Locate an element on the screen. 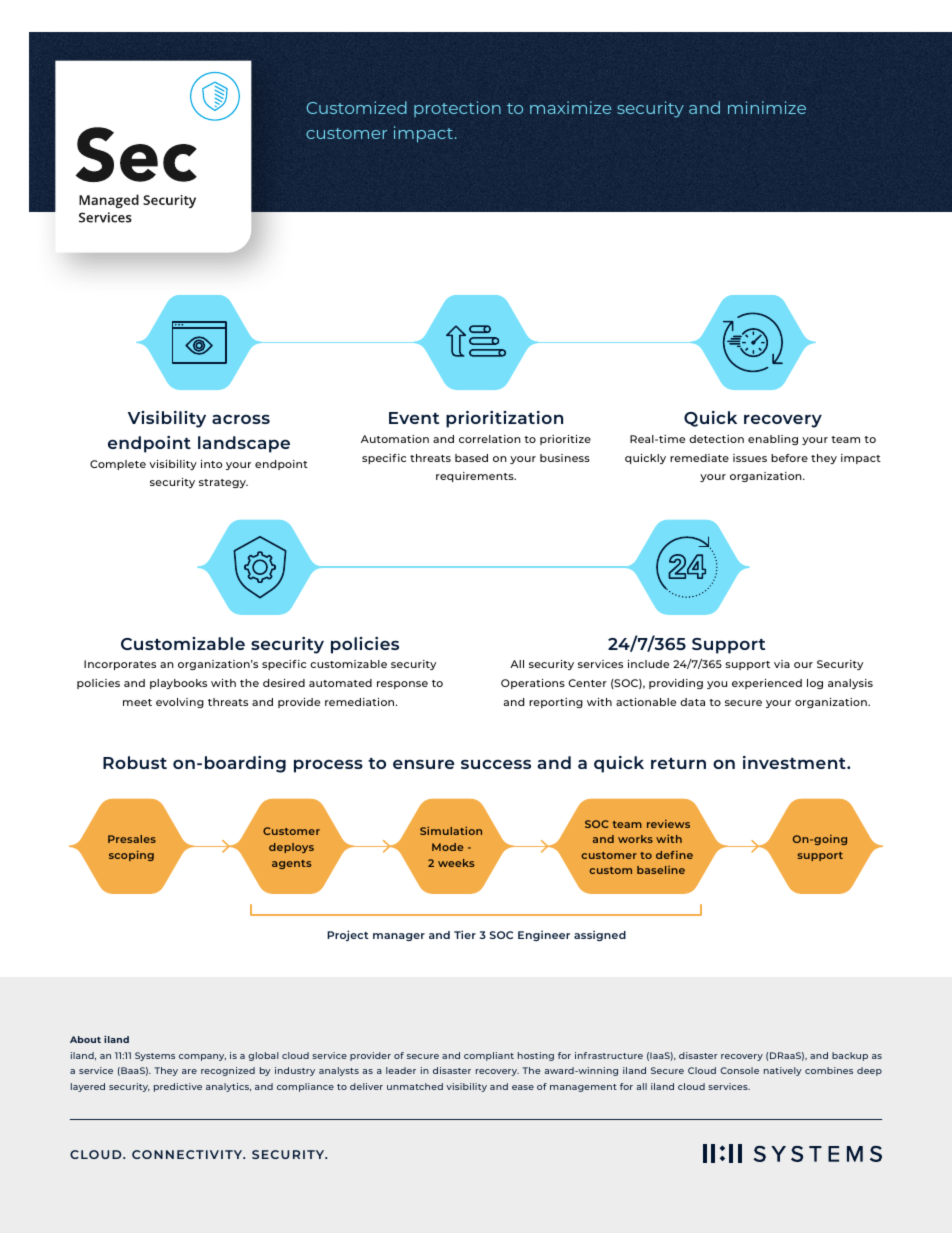 Image resolution: width=952 pixels, height=1233 pixels. compliant is located at coordinates (489, 1056).
